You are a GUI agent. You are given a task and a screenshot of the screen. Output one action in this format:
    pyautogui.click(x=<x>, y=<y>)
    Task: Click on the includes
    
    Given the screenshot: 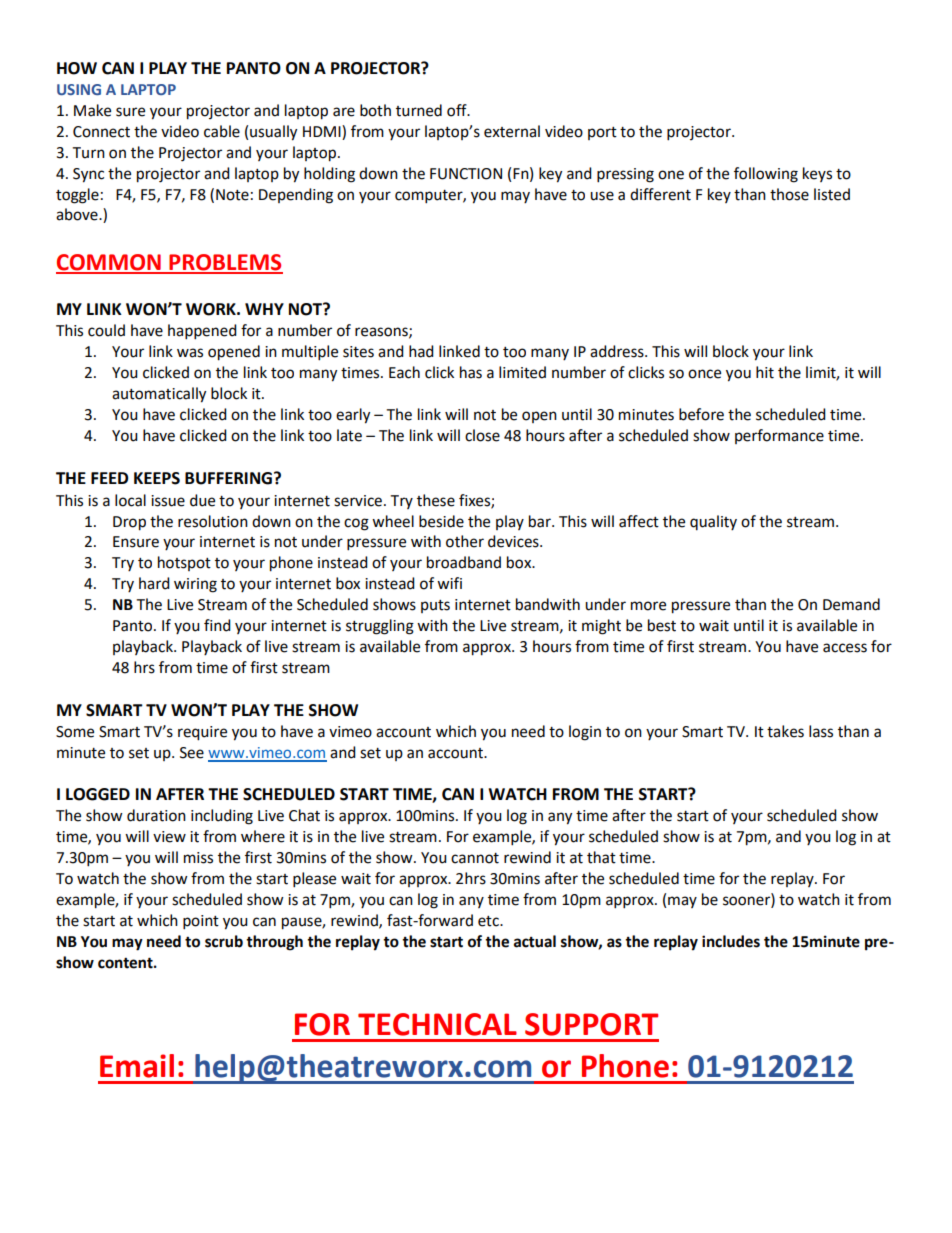 What is the action you would take?
    pyautogui.click(x=731, y=941)
